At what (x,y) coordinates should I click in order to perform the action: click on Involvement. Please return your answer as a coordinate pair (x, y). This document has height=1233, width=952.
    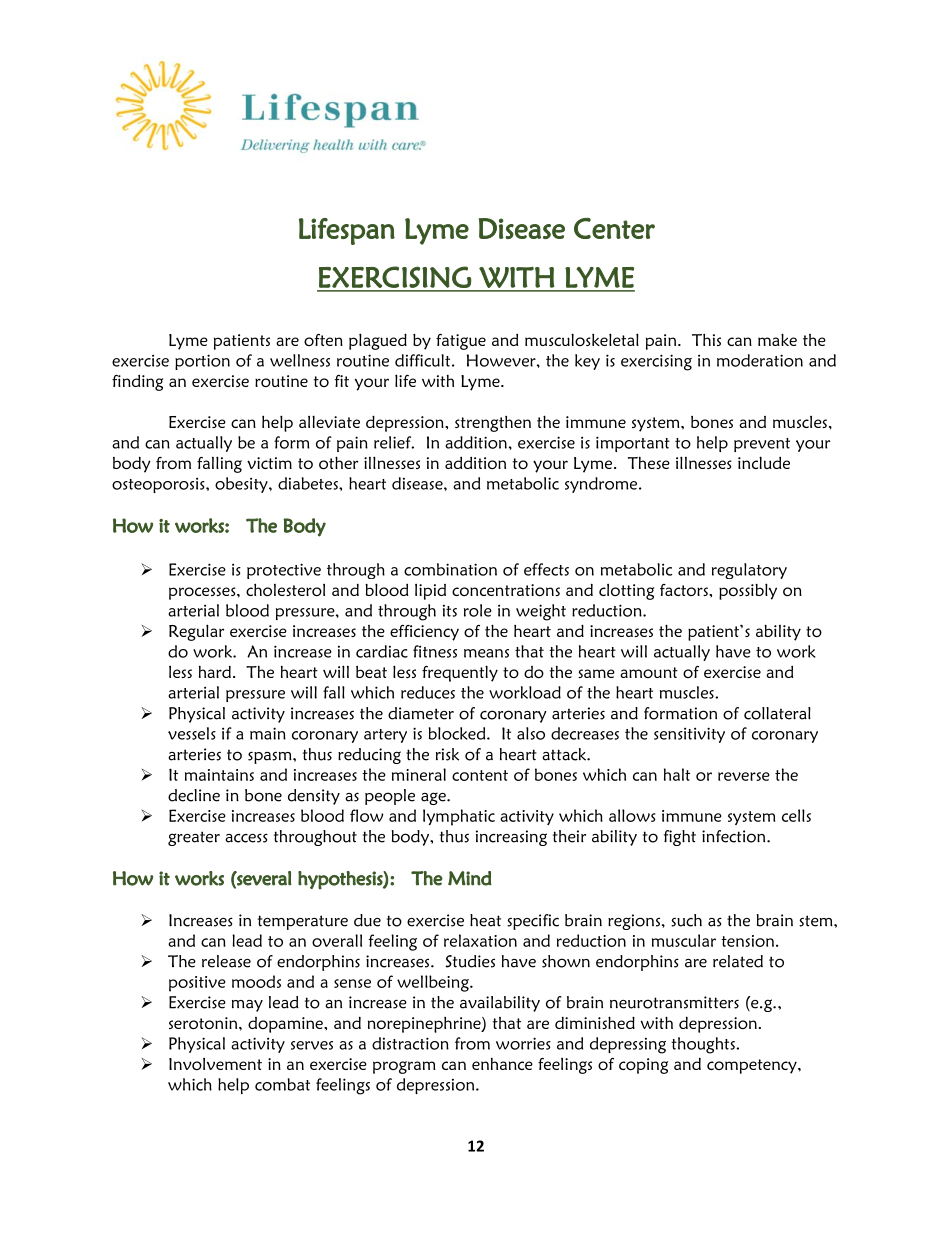
    Looking at the image, I should click on (215, 1064).
